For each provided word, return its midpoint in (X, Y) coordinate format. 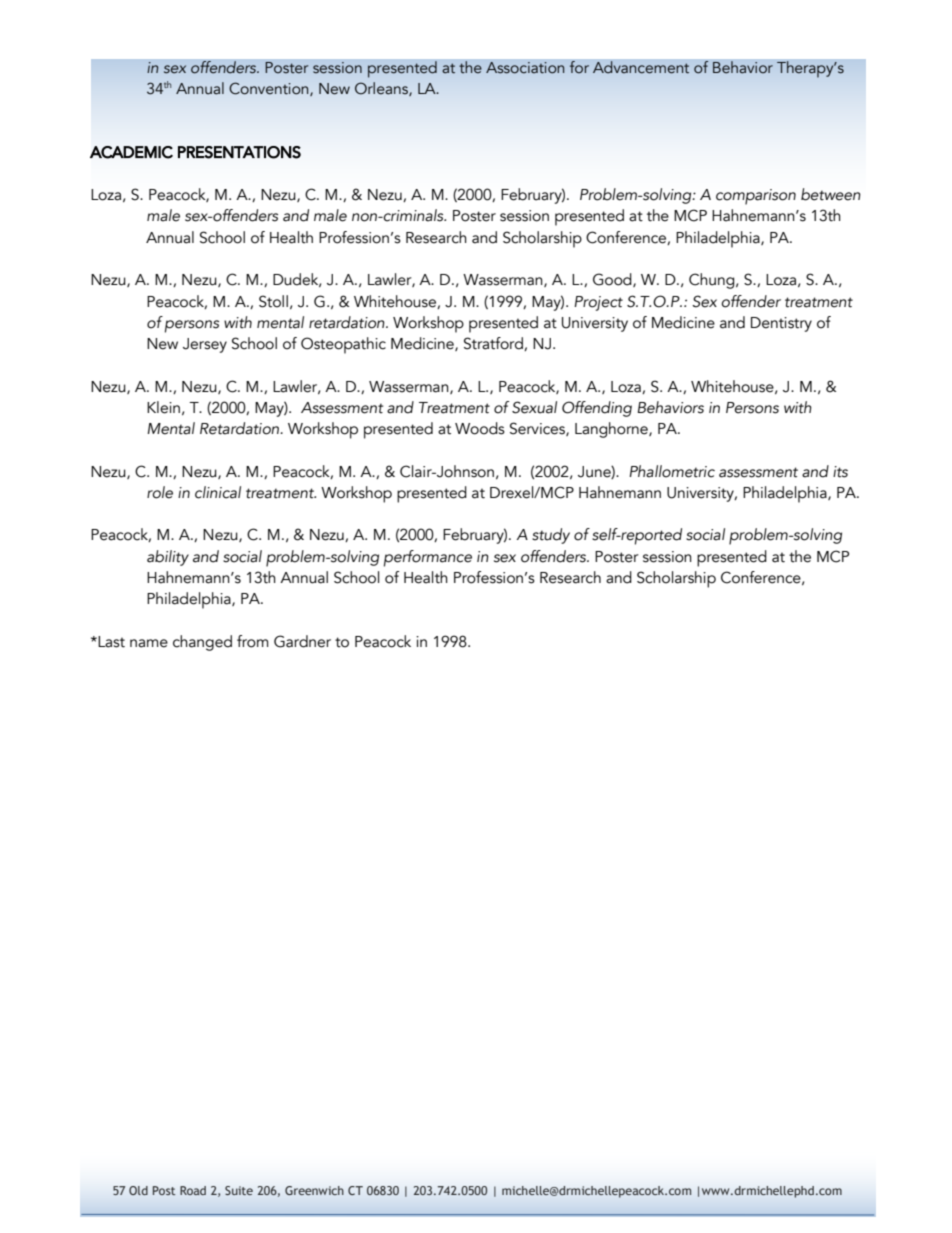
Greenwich (314, 1190)
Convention (270, 89)
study (551, 536)
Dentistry (781, 324)
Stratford (494, 344)
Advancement (641, 67)
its (840, 472)
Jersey (205, 345)
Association (525, 68)
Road (193, 1190)
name (149, 643)
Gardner (302, 641)
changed (202, 643)
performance (428, 558)
